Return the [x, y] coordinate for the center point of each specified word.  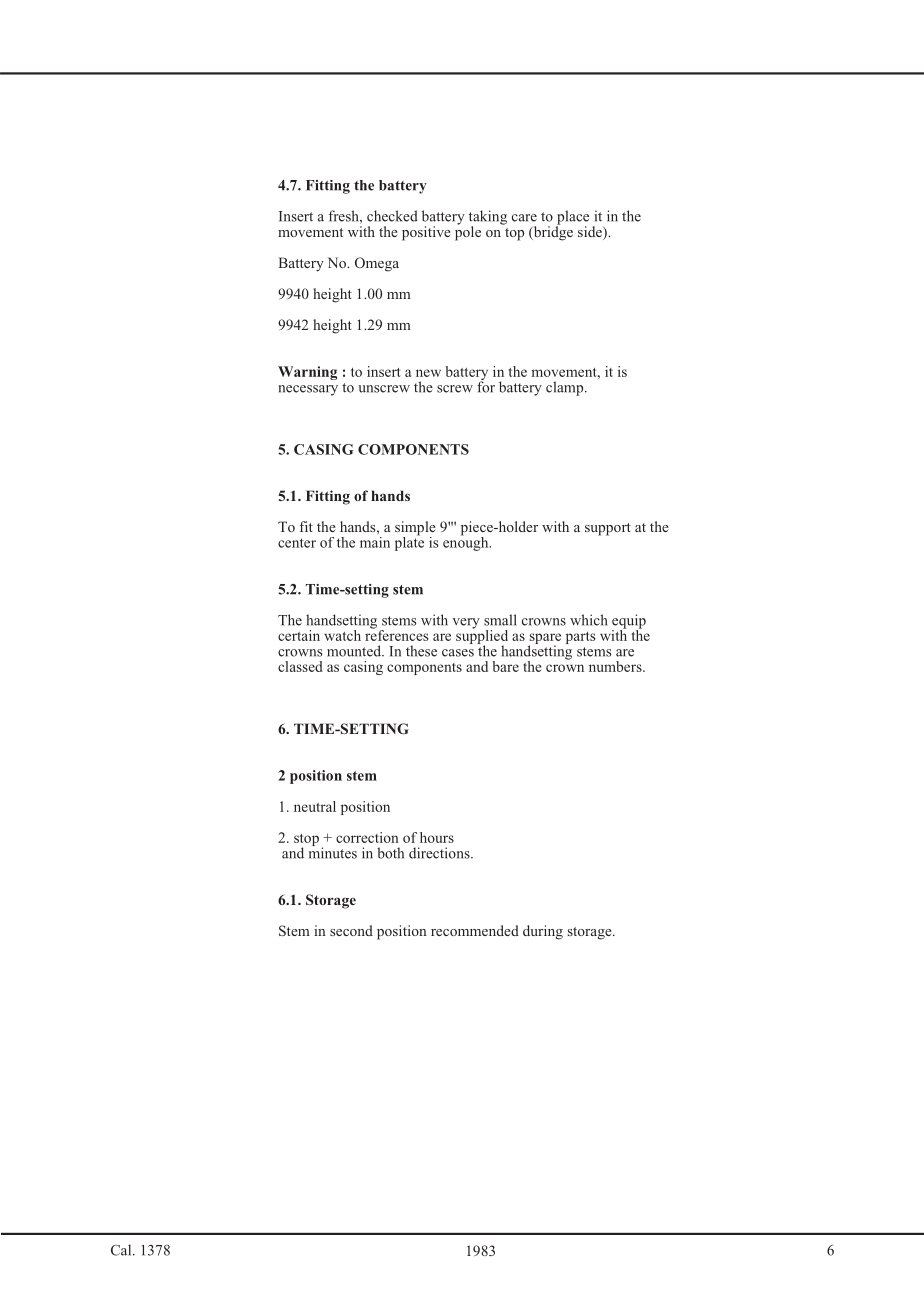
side [591, 233]
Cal [122, 1250]
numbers [616, 666]
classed [300, 666]
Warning [307, 373]
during [543, 932]
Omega [377, 264]
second [351, 930]
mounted [355, 651]
